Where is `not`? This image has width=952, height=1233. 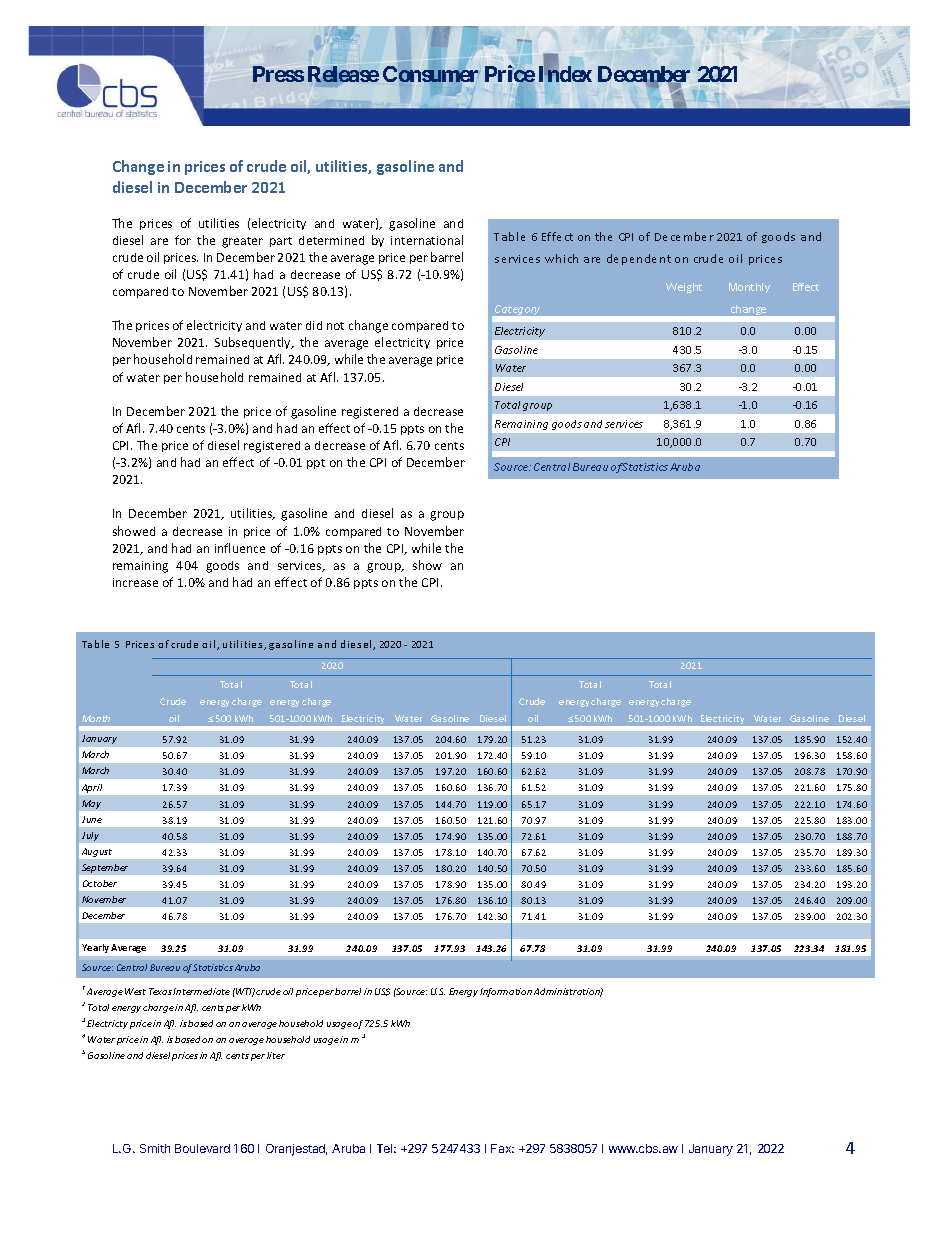 not is located at coordinates (335, 326).
